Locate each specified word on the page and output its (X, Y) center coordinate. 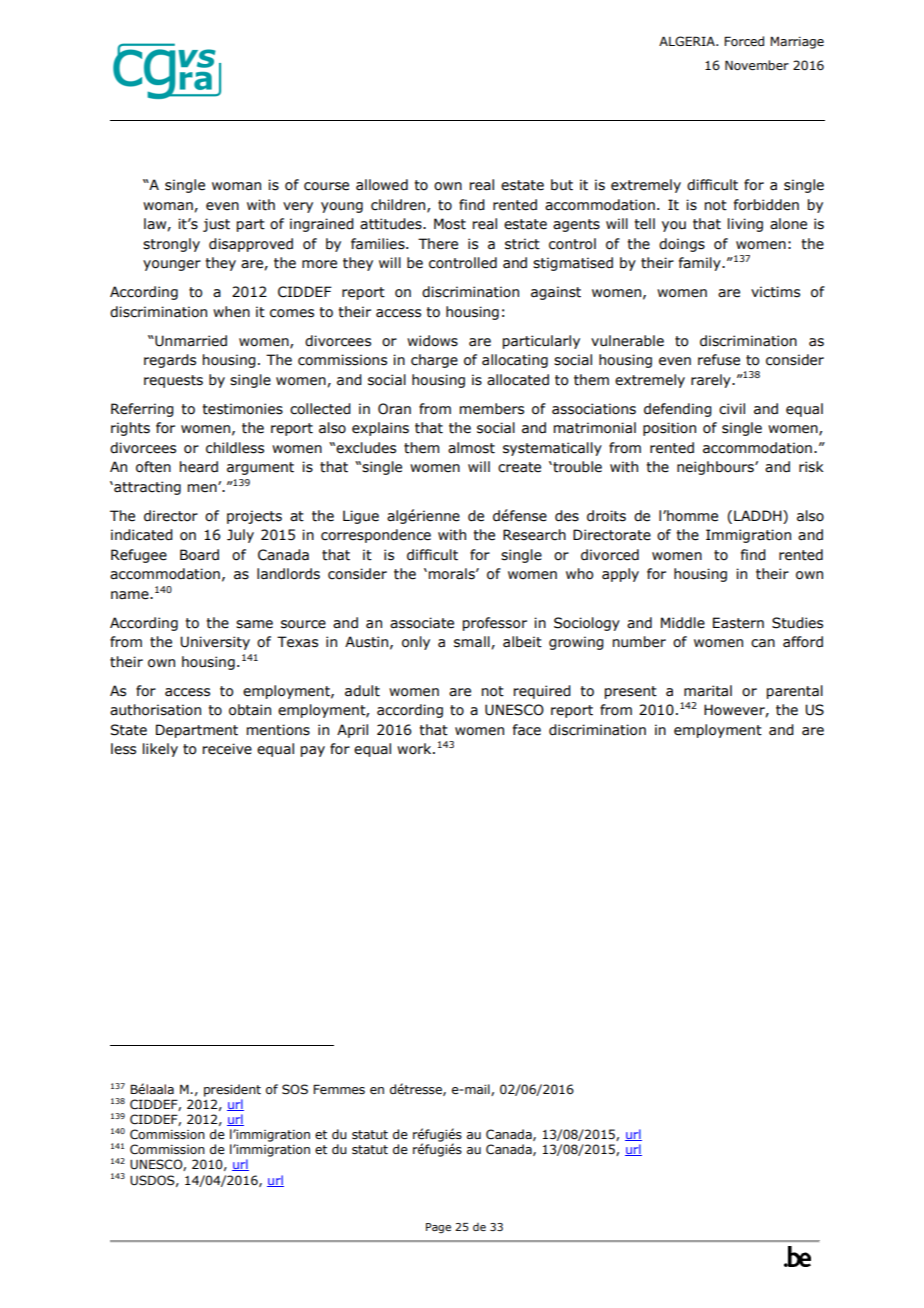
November (757, 65)
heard (199, 467)
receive (227, 749)
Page (438, 1228)
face (527, 730)
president (232, 1090)
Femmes (339, 1089)
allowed (382, 185)
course (326, 186)
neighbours (716, 468)
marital (708, 691)
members (492, 409)
